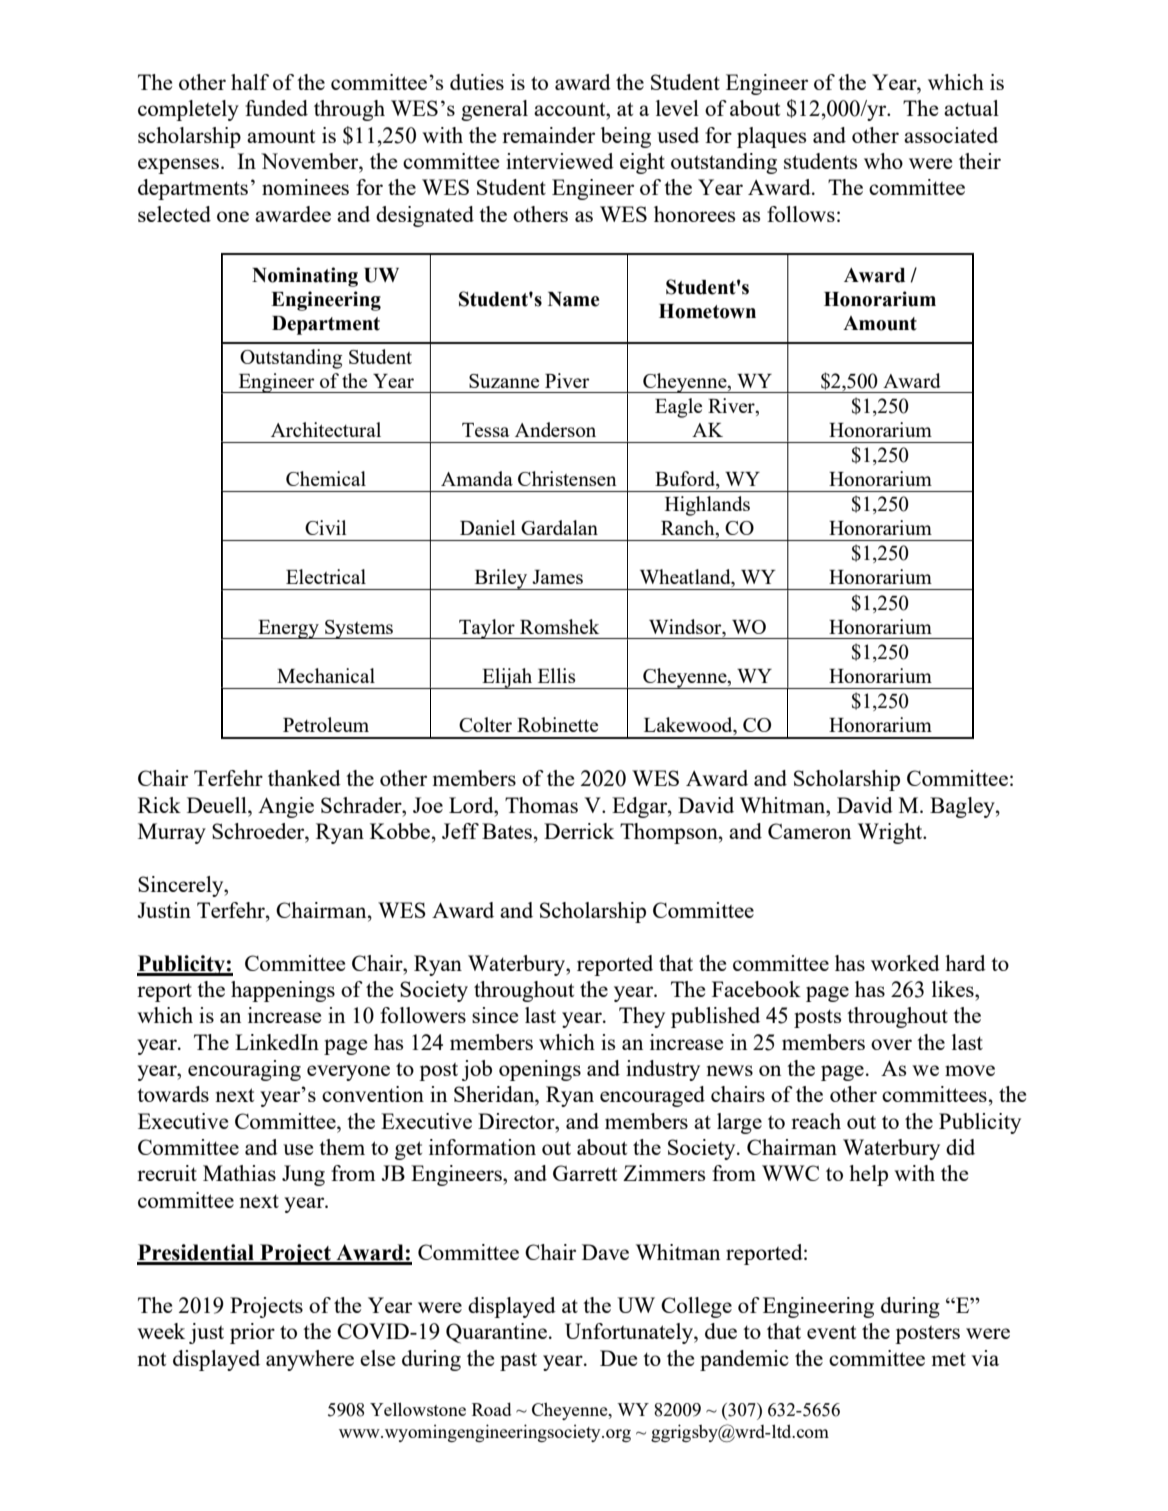 The image size is (1168, 1511). What do you see at coordinates (905, 963) in the screenshot?
I see `worked` at bounding box center [905, 963].
